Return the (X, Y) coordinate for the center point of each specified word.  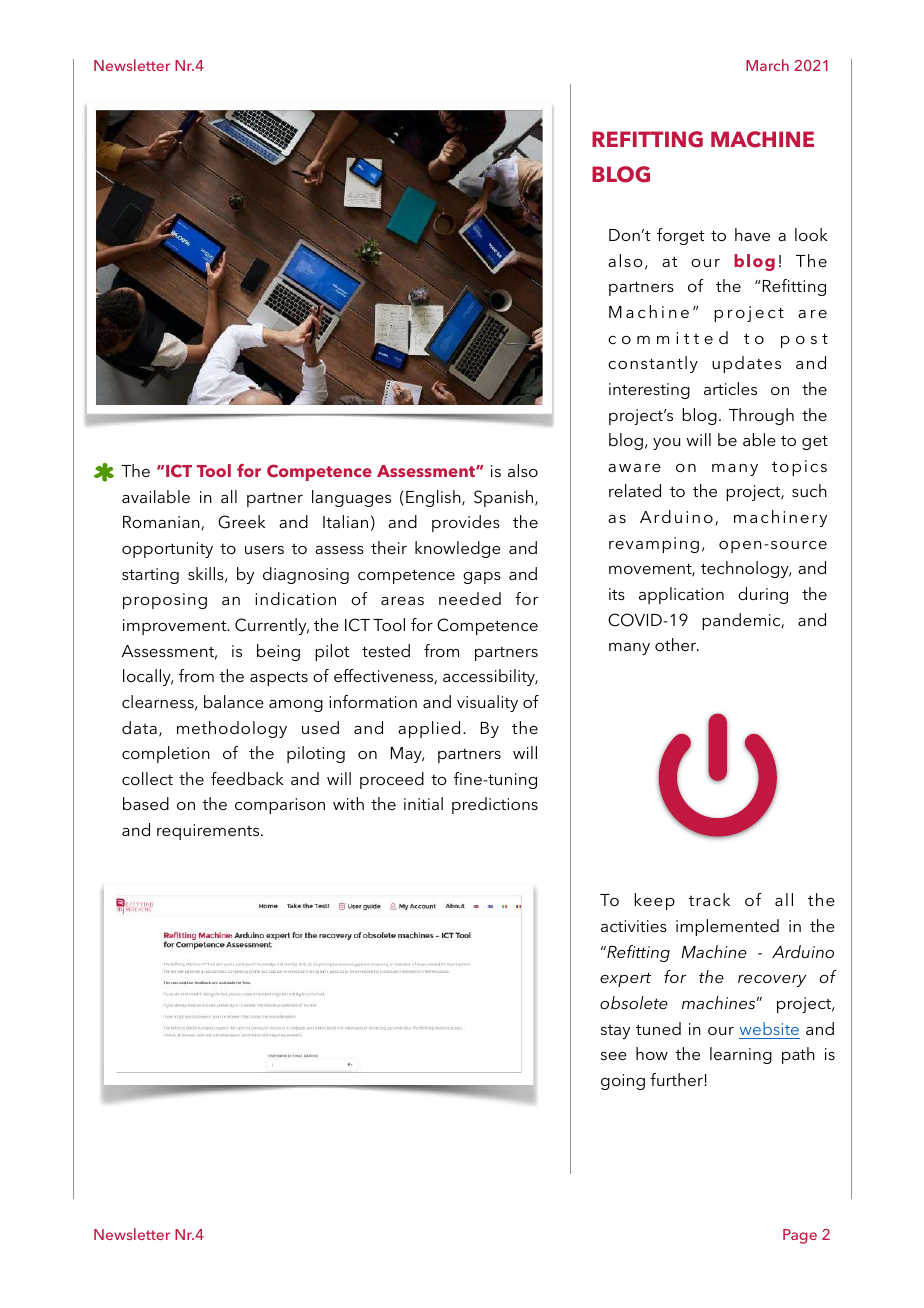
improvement (176, 627)
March (767, 65)
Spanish (505, 498)
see (614, 1056)
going (623, 1082)
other (677, 644)
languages (351, 498)
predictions (495, 805)
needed (470, 598)
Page (800, 1236)
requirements (209, 832)
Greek (241, 522)
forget (680, 236)
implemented (727, 927)
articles (730, 388)
